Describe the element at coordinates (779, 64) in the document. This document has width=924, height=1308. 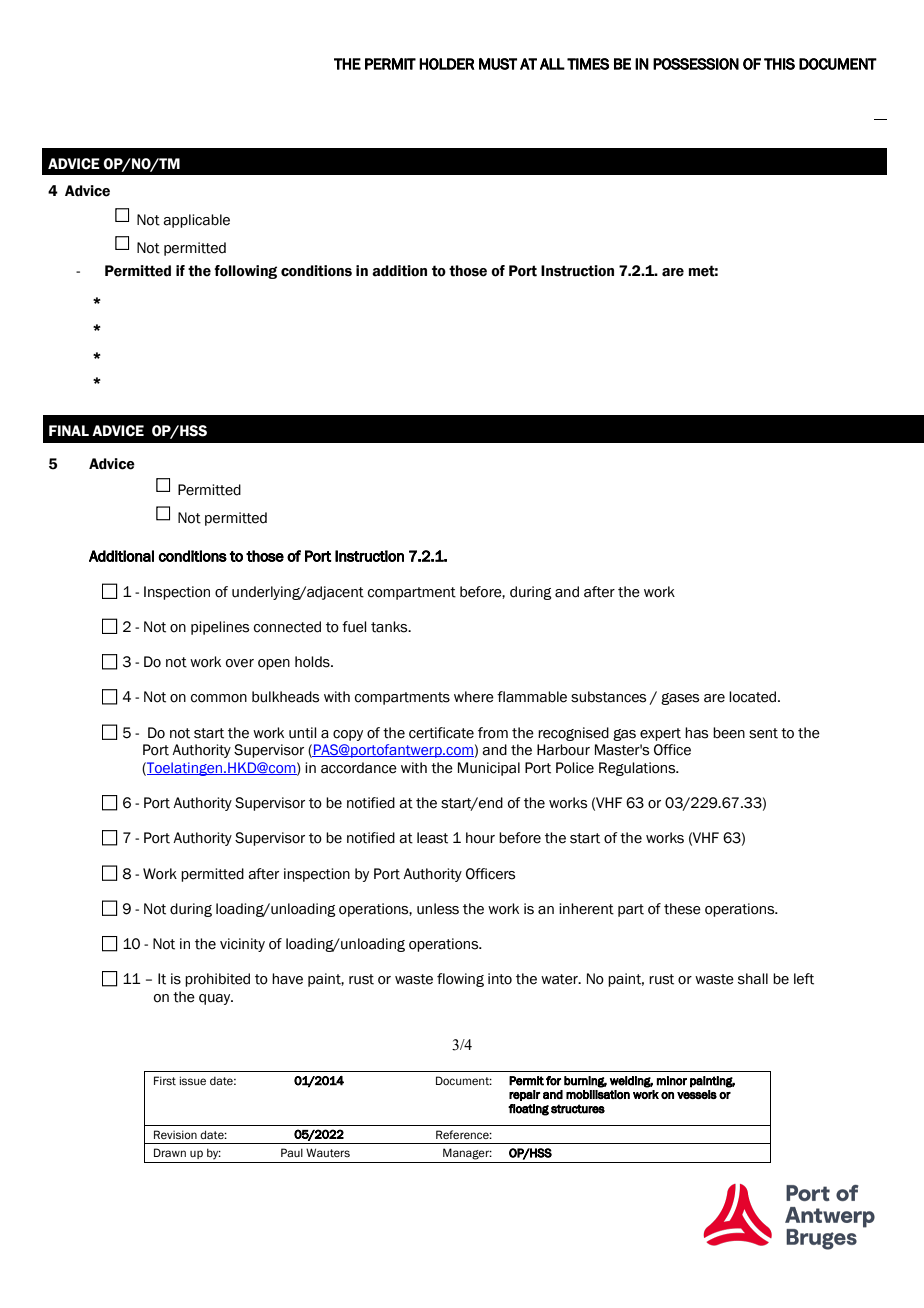
I see `THIS` at that location.
